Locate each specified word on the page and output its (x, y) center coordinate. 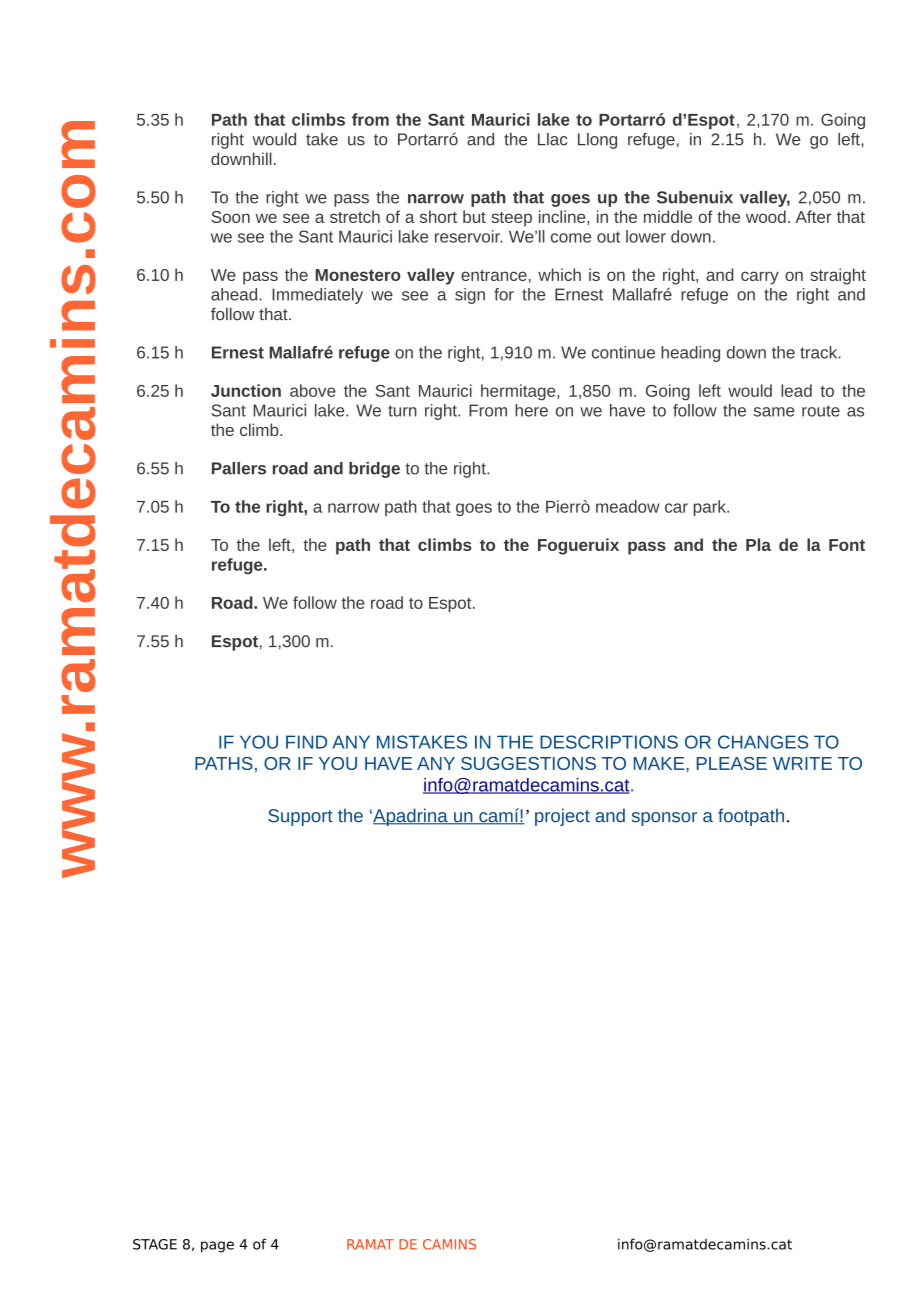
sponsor (664, 819)
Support (300, 817)
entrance (494, 275)
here (531, 410)
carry (760, 278)
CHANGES (763, 742)
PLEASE (732, 763)
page (217, 1247)
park (710, 508)
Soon (230, 217)
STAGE (155, 1244)
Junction (246, 390)
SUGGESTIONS (528, 763)
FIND (306, 742)
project (562, 817)
